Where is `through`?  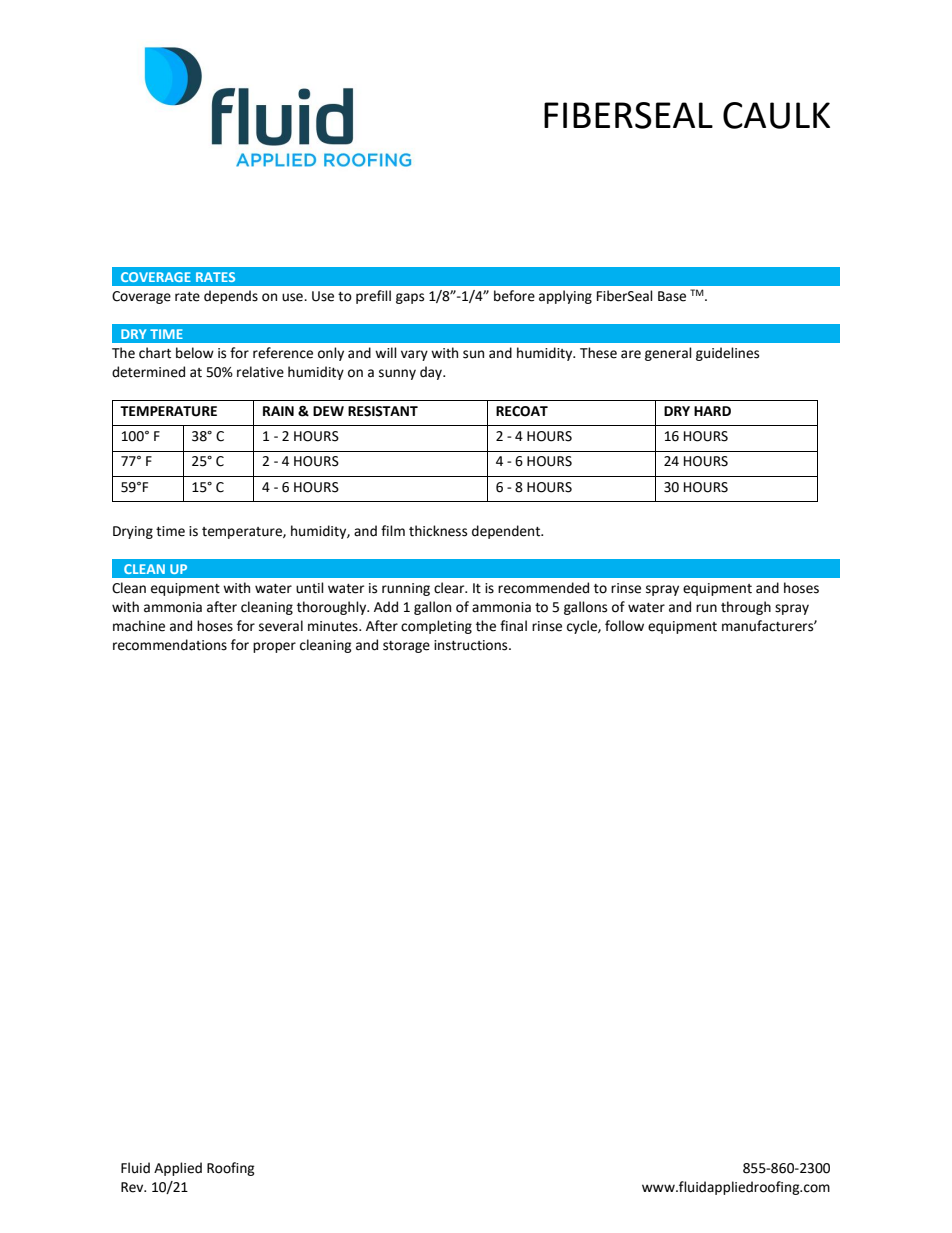
through is located at coordinates (746, 608).
